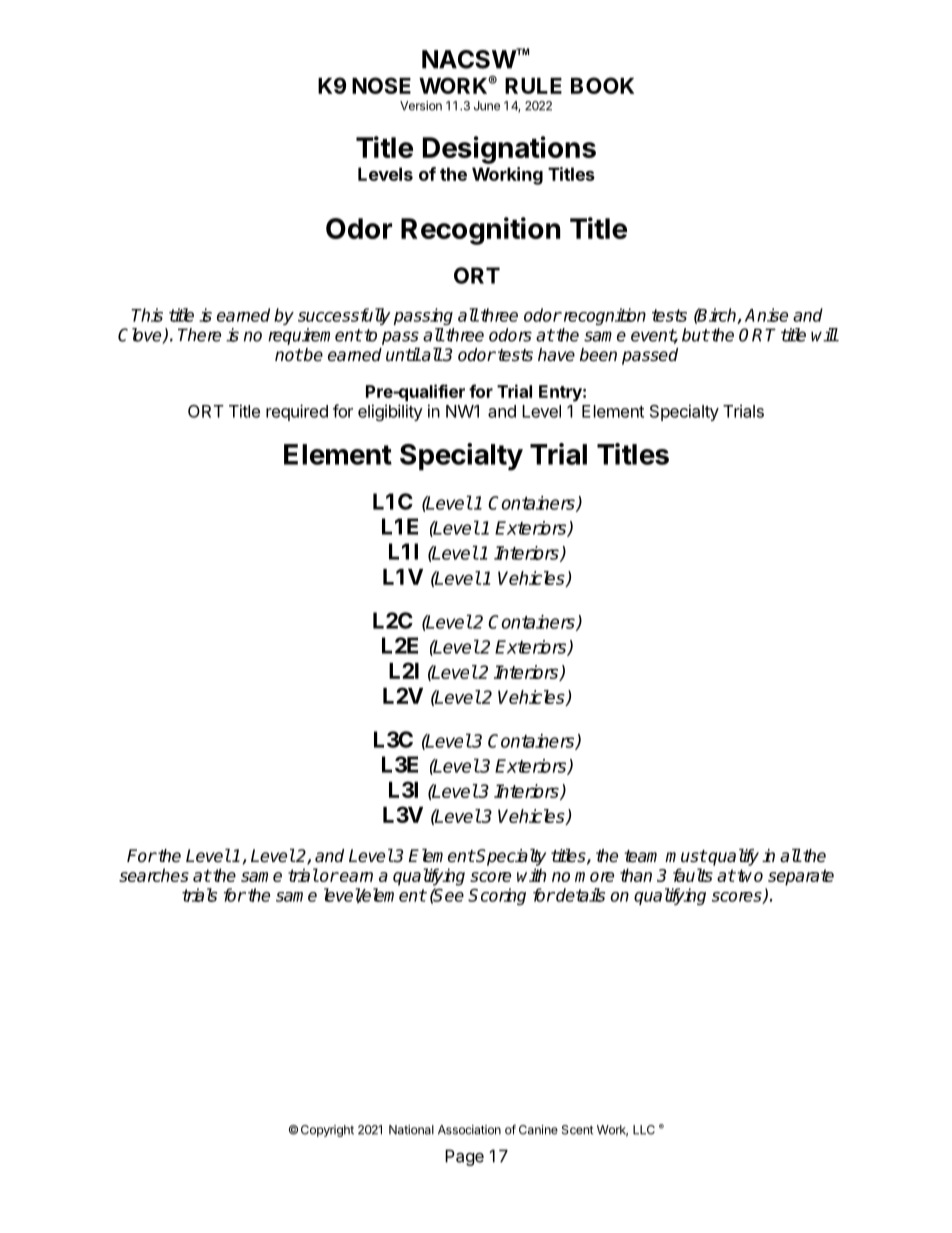 The width and height of the image is (952, 1233). Describe the element at coordinates (327, 1131) in the image. I see `Copyright` at that location.
